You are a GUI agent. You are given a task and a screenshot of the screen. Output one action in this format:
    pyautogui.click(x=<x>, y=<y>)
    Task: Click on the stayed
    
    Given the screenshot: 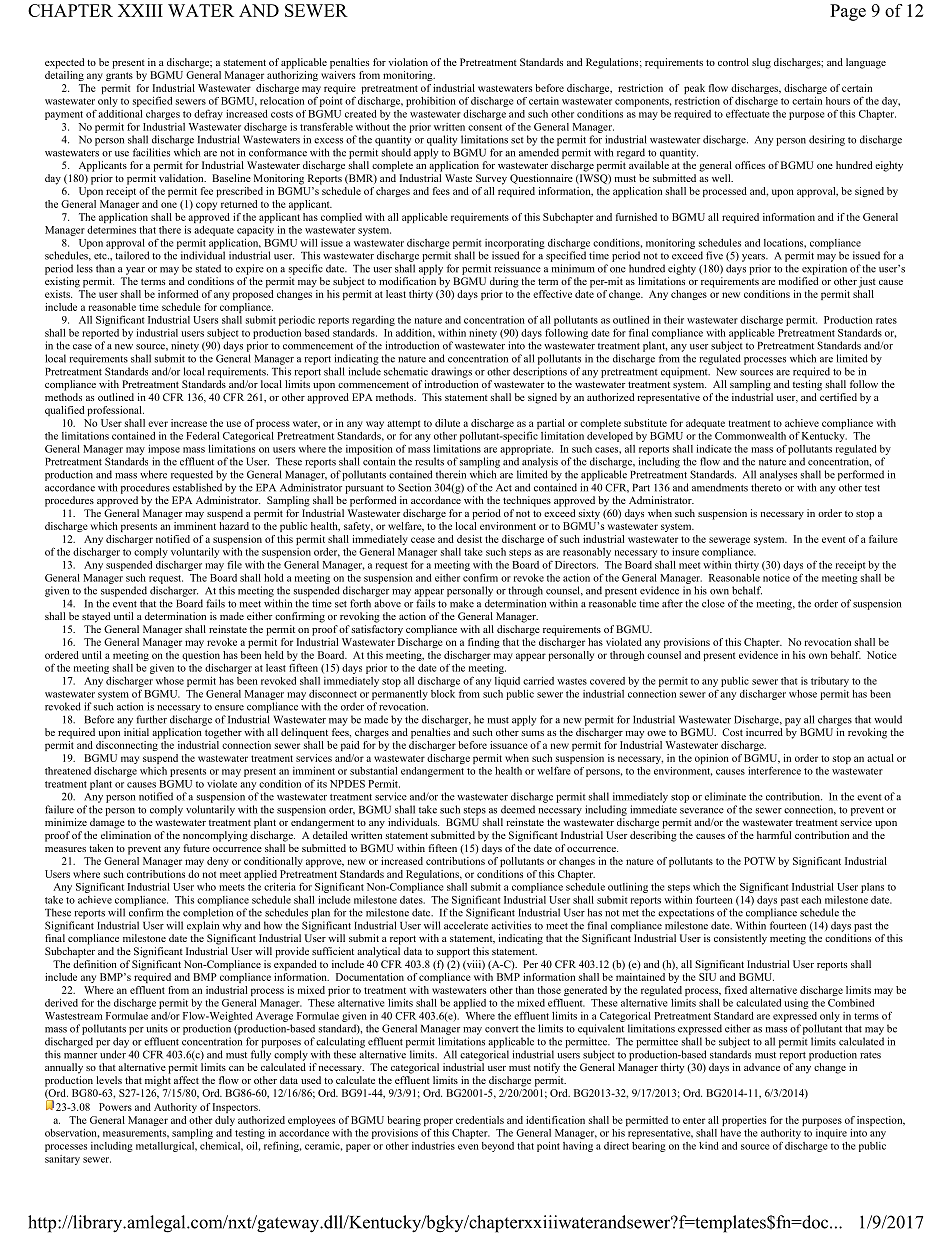 What is the action you would take?
    pyautogui.click(x=96, y=617)
